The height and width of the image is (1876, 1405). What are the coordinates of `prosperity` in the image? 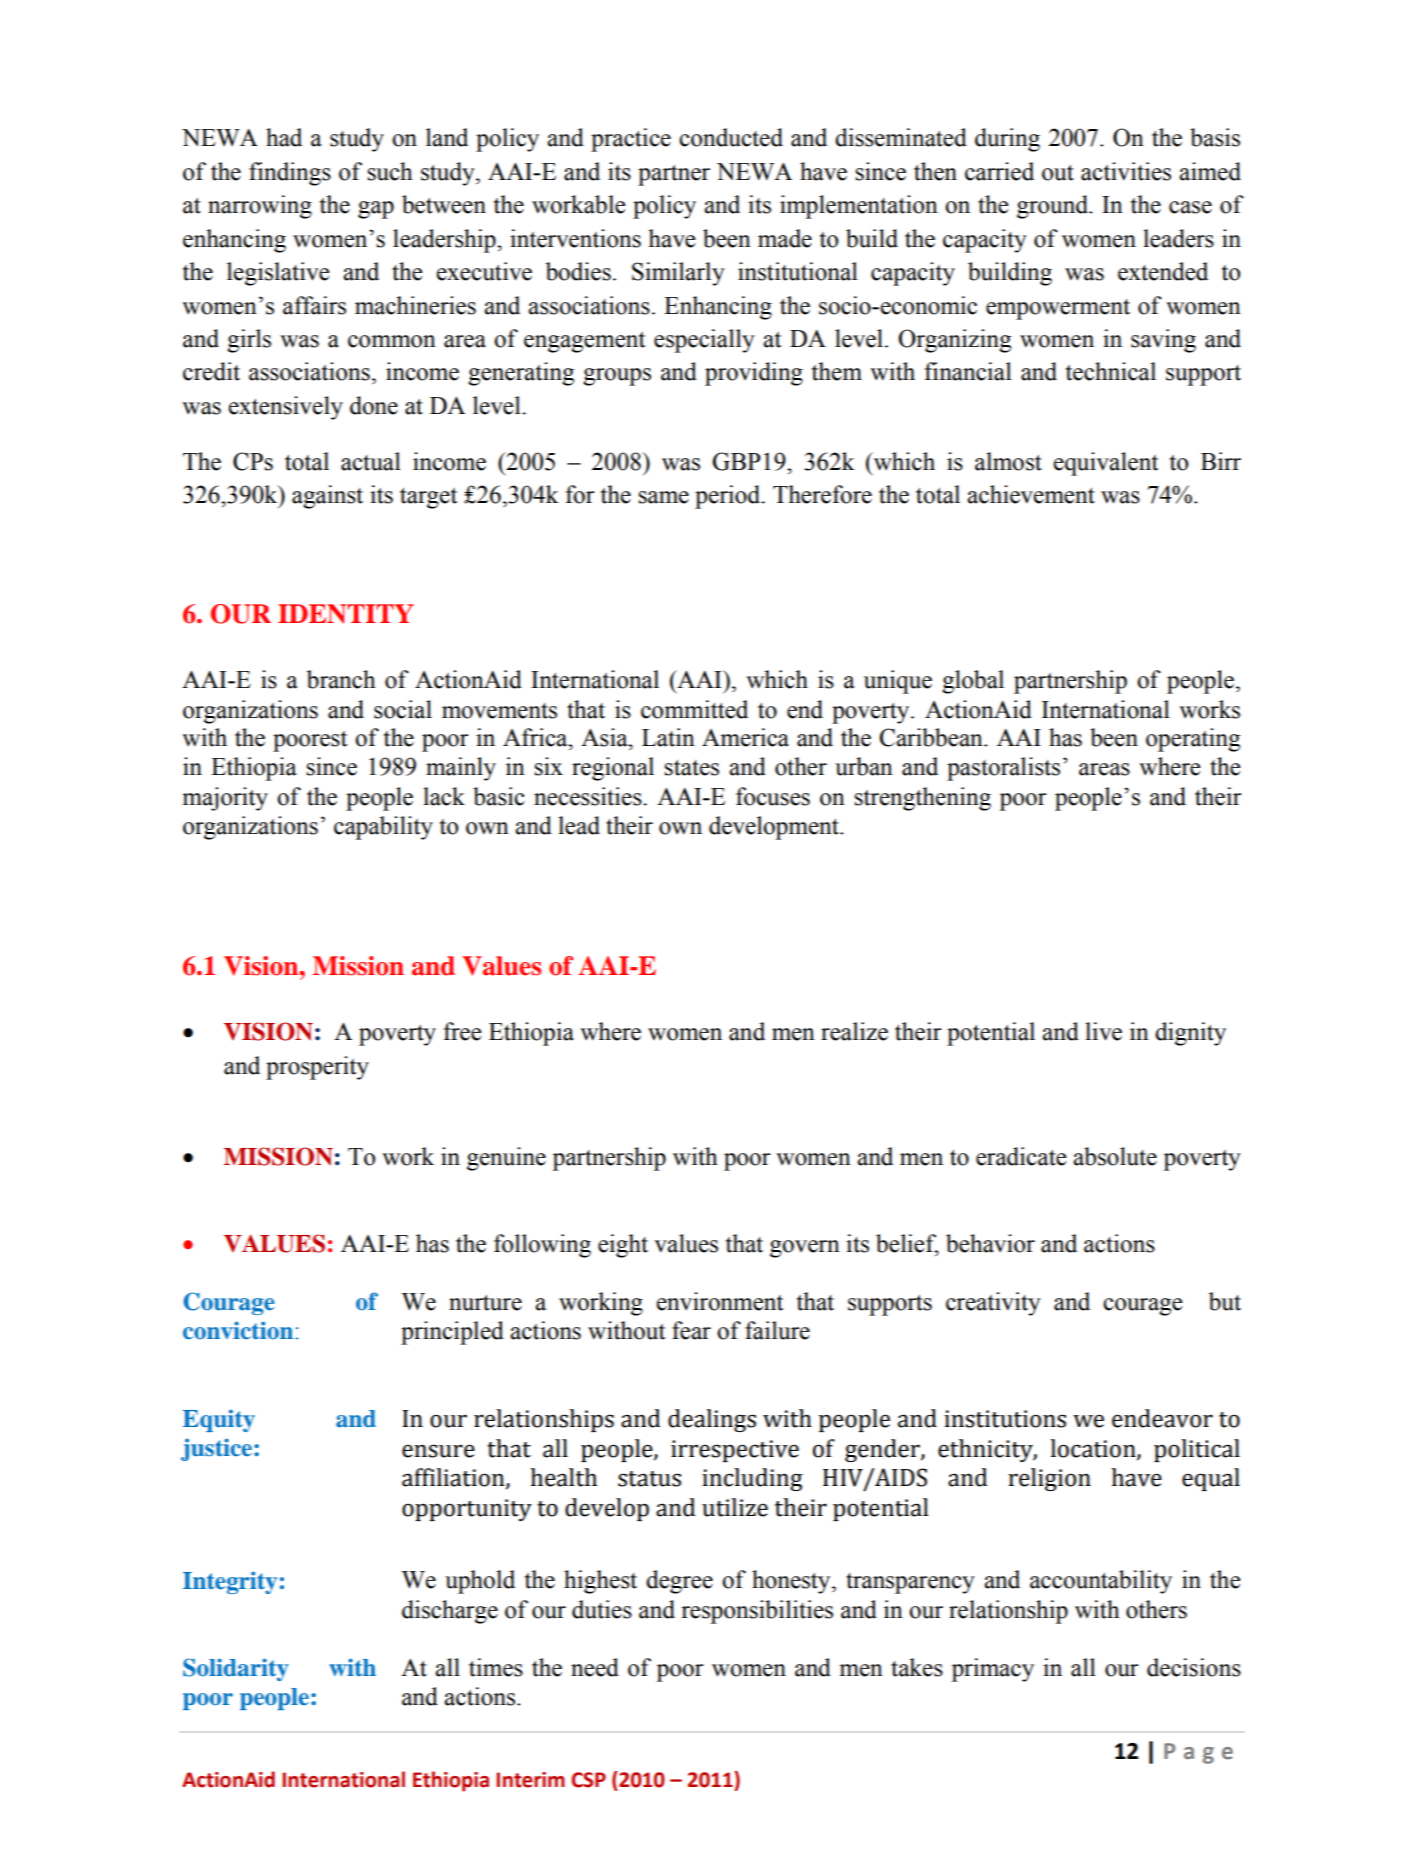 It's located at (317, 1068).
